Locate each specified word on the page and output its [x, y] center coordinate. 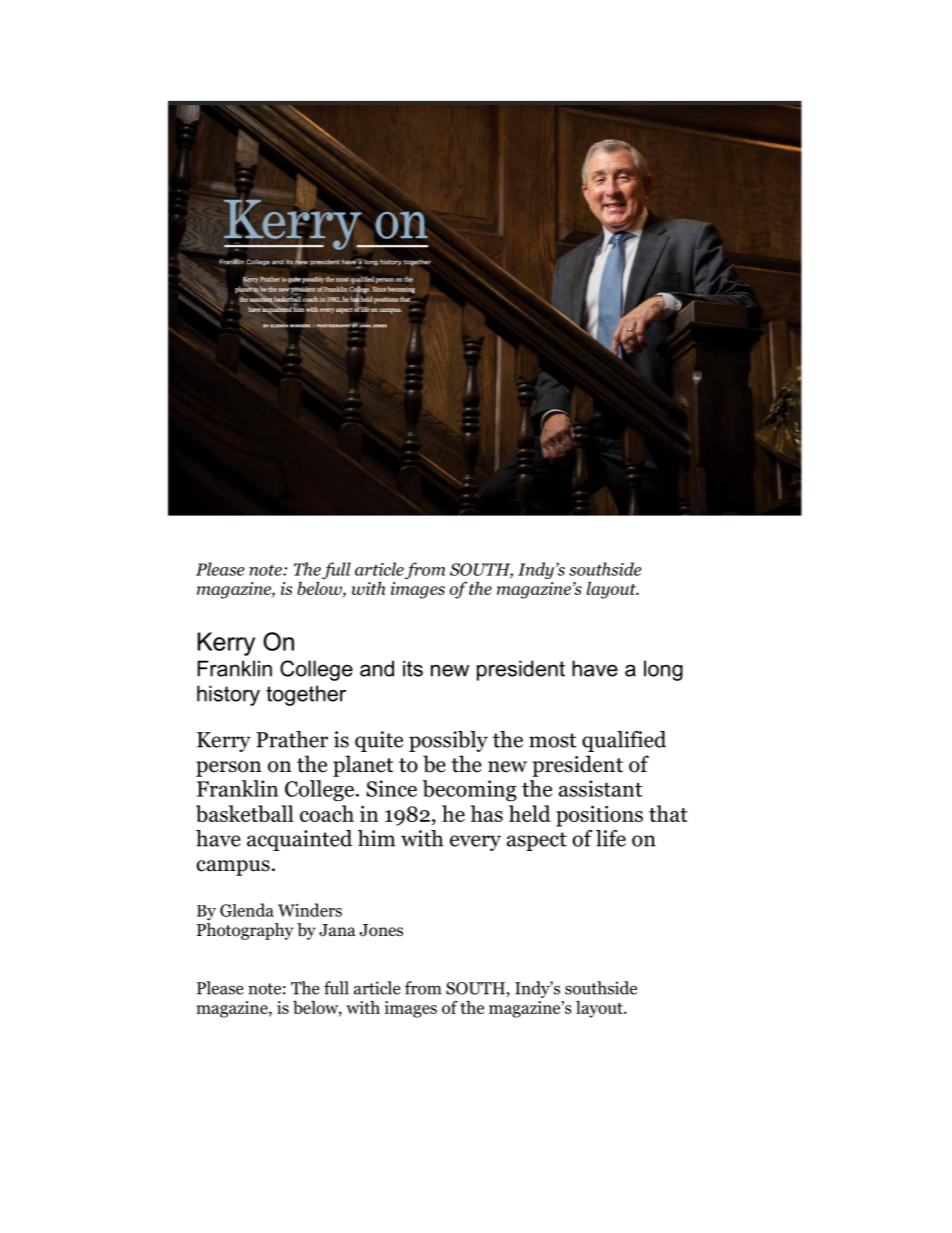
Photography [245, 931]
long [663, 670]
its [413, 668]
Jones [381, 930]
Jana [337, 930]
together [306, 695]
